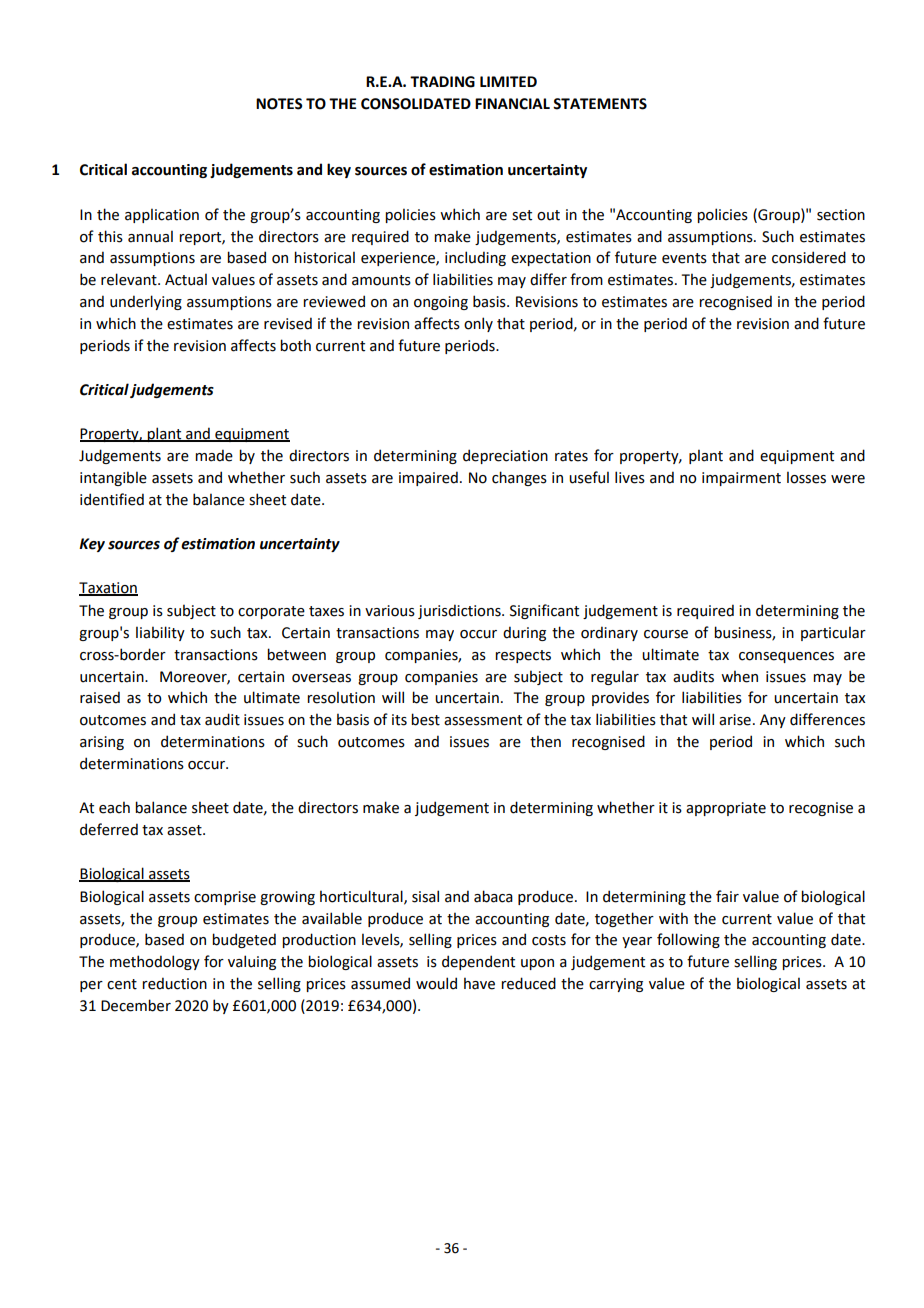  What do you see at coordinates (512, 104) in the document?
I see `FINANCIAL` at bounding box center [512, 104].
